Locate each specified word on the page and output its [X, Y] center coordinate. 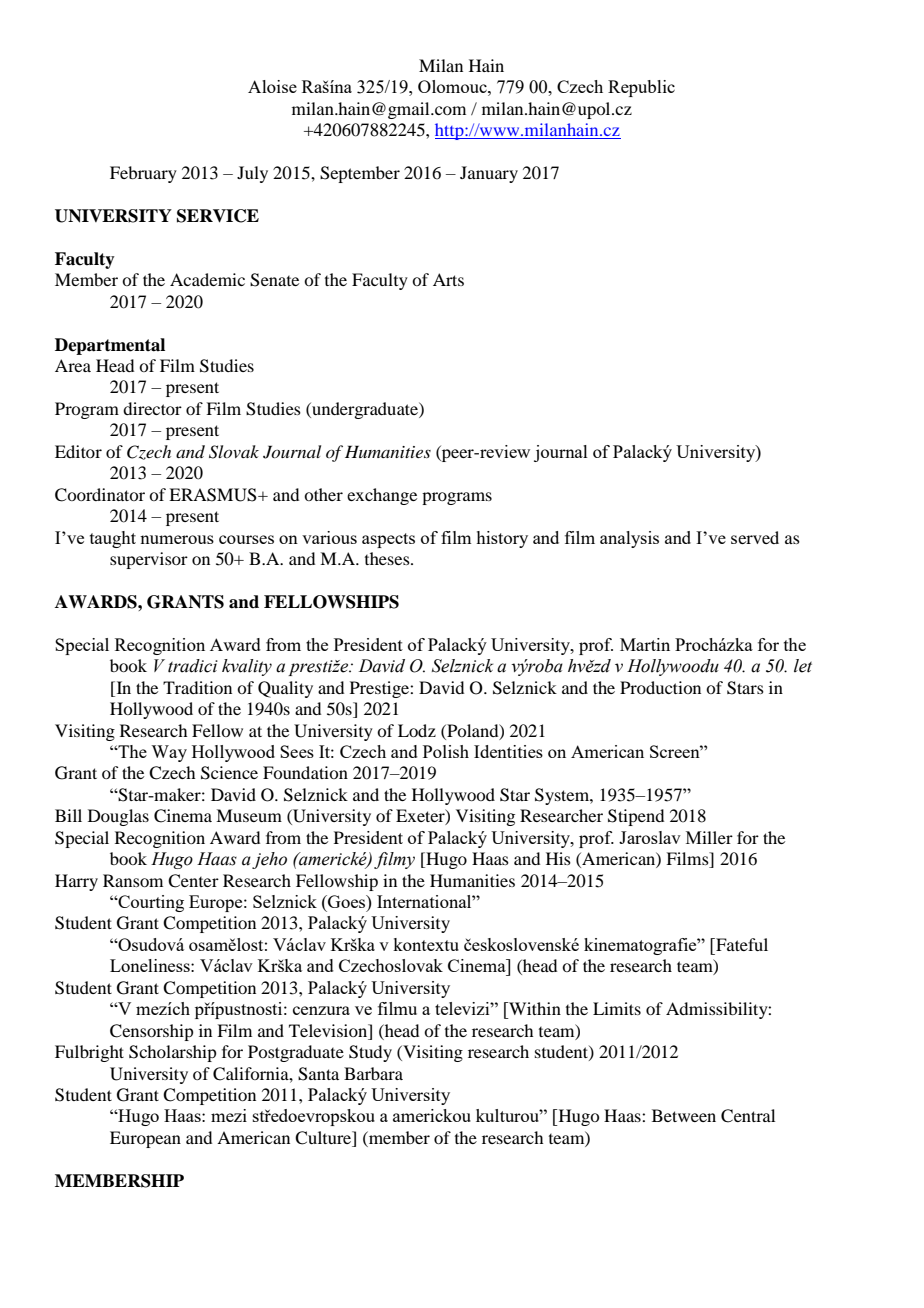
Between [684, 1115]
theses [388, 558]
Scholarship [172, 1053]
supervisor [149, 560]
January [489, 174]
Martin [645, 644]
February [143, 174]
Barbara [373, 1073]
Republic [641, 88]
